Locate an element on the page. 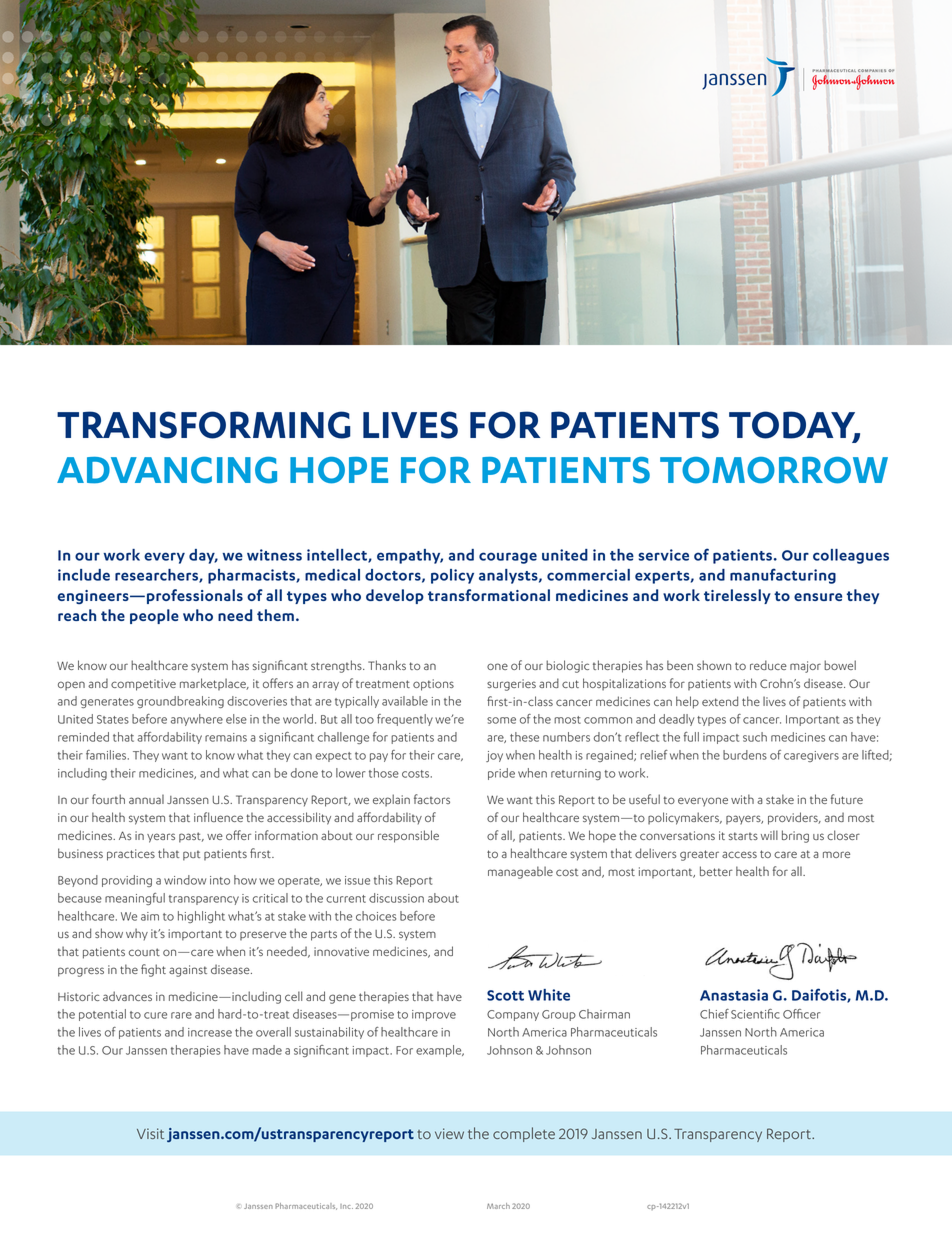 The image size is (952, 1233). Visit is located at coordinates (150, 1133).
